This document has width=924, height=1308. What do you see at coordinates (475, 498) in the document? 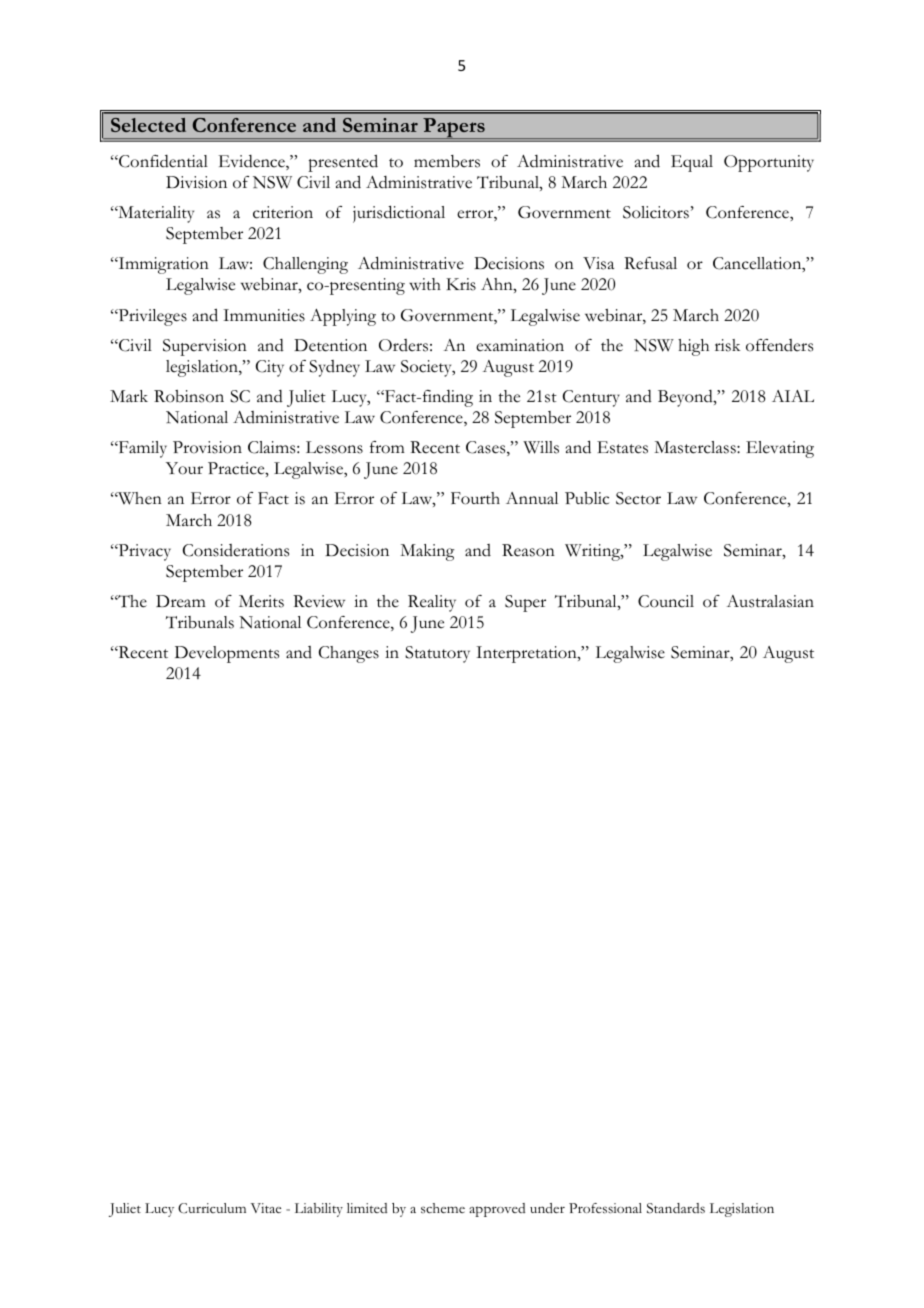
I see `Fourth` at bounding box center [475, 498].
